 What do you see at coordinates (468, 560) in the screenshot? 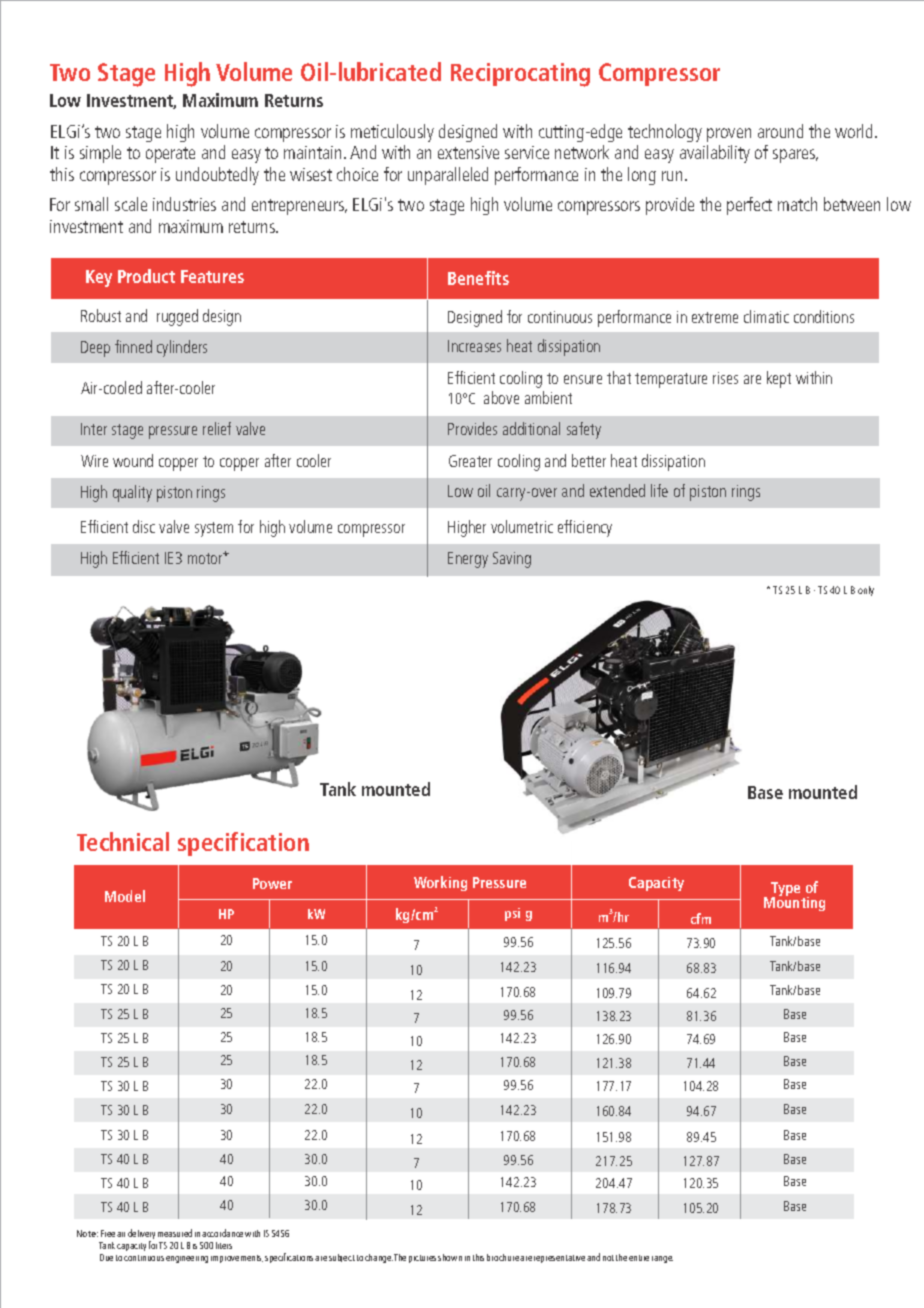
I see `Energy` at bounding box center [468, 560].
